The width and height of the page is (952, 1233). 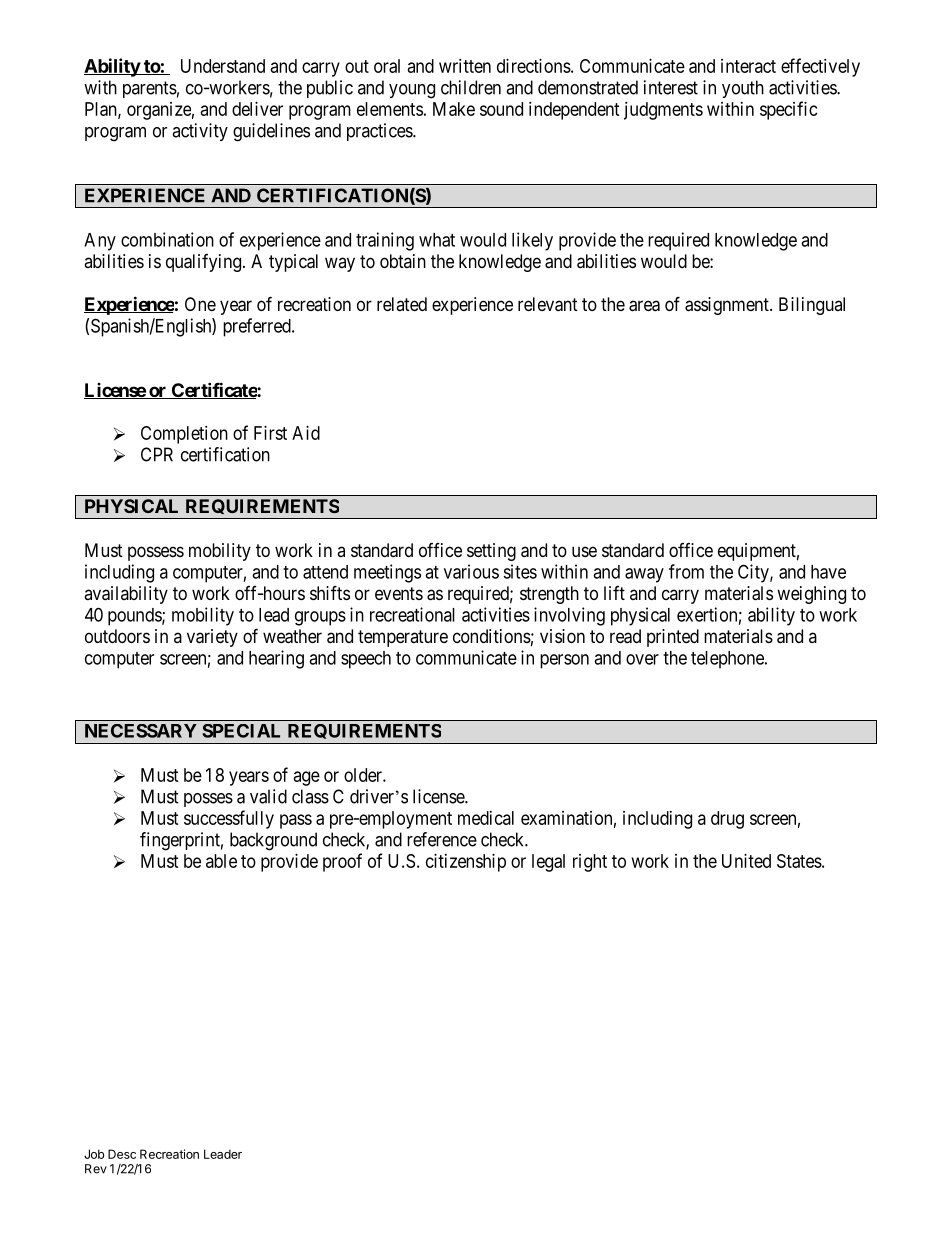 I want to click on Make, so click(x=454, y=109).
